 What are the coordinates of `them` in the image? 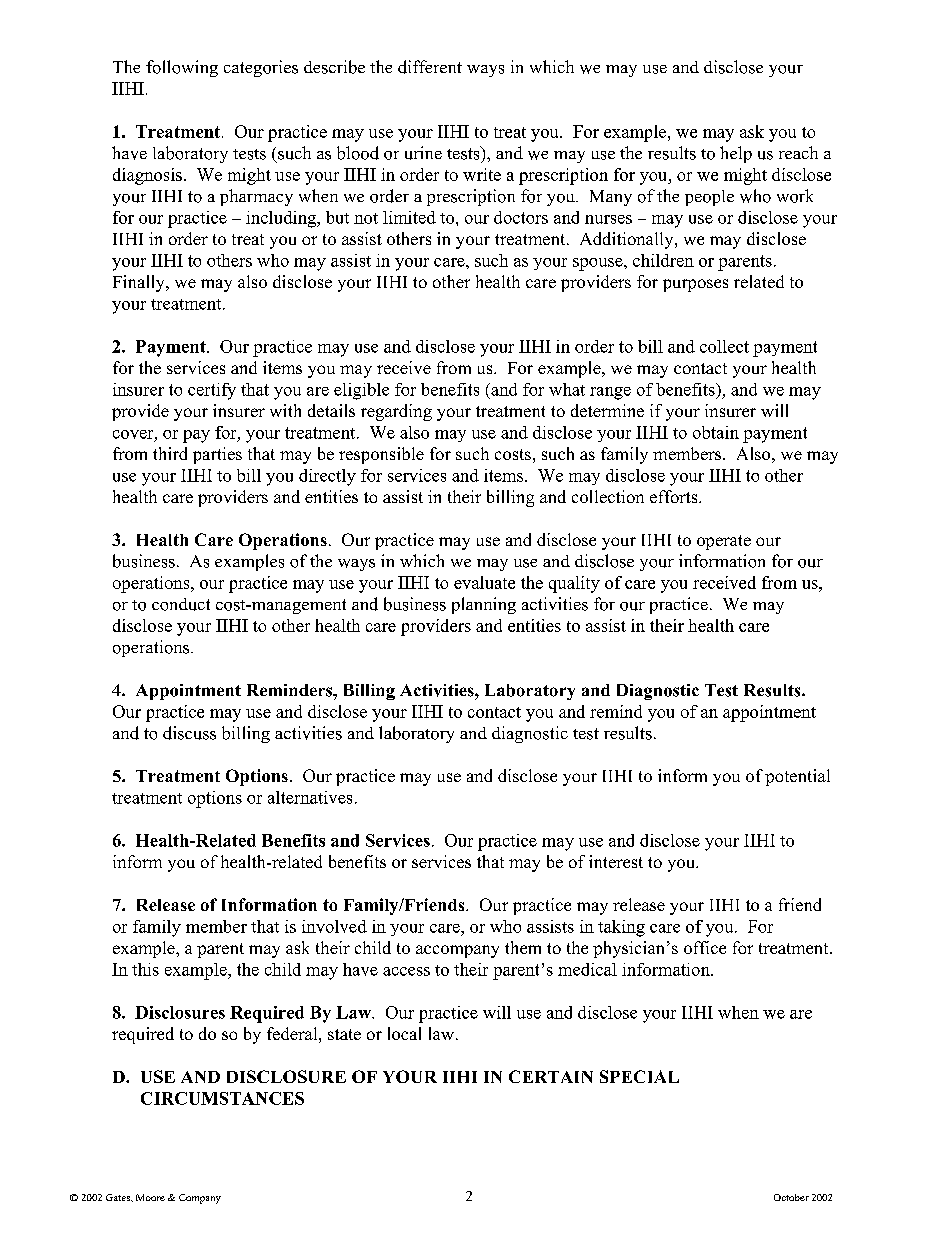 It's located at (523, 947).
